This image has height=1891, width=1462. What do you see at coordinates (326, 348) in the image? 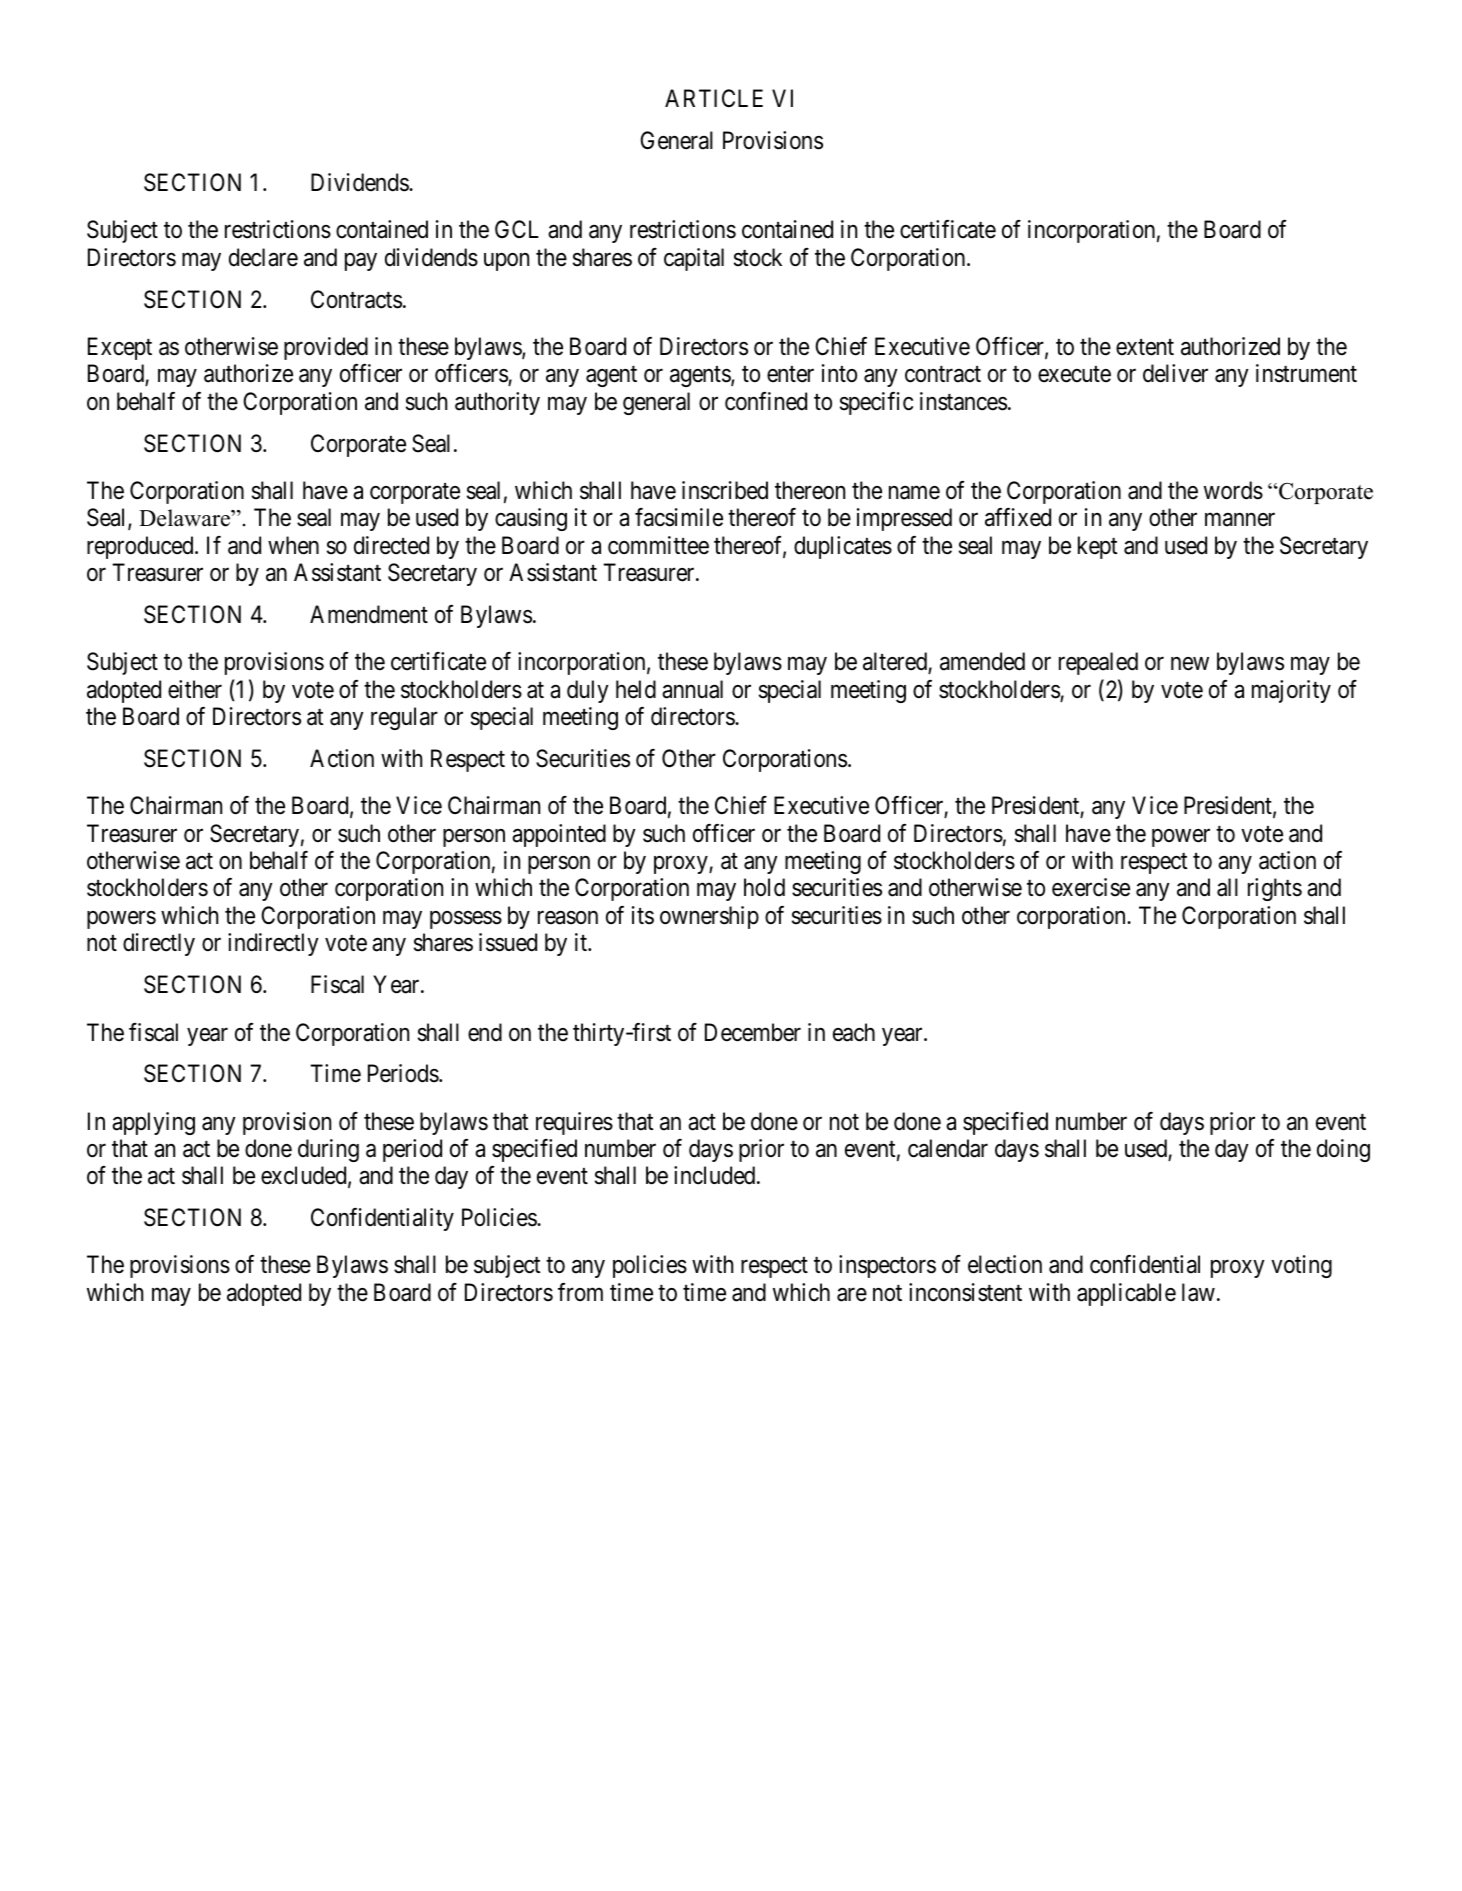
I see `provided` at bounding box center [326, 348].
